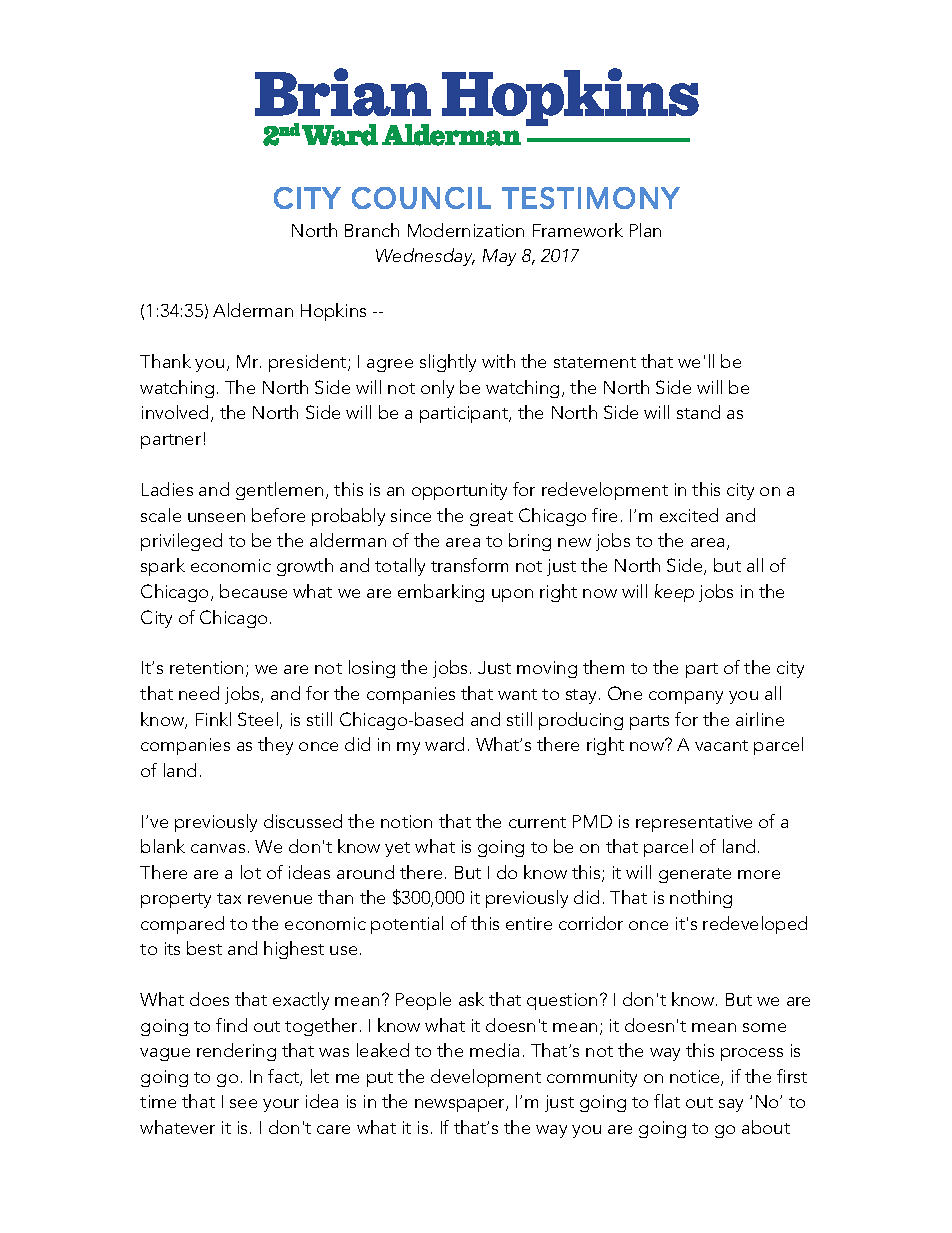 This screenshot has height=1233, width=952. I want to click on Branch, so click(372, 230).
